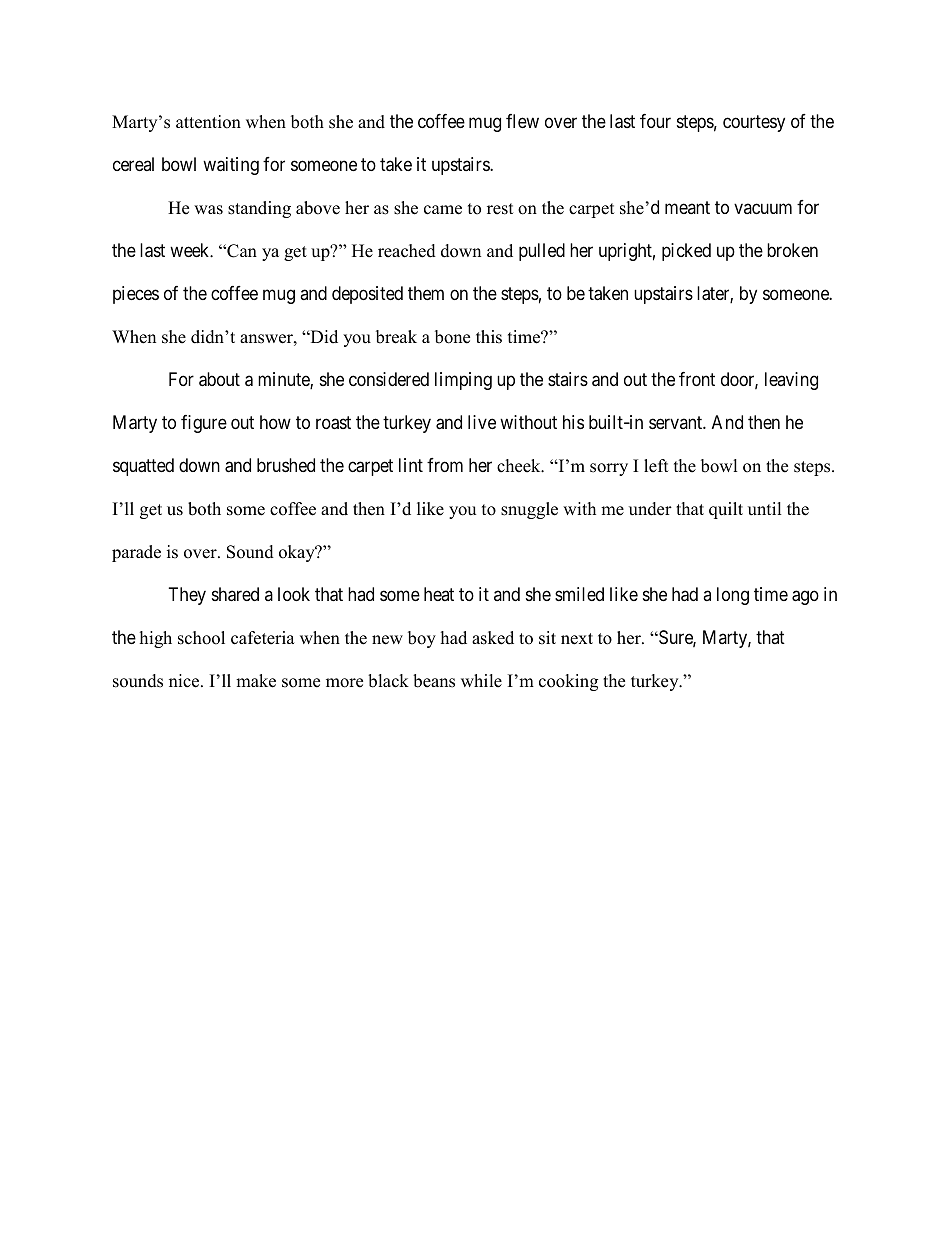 This image has height=1233, width=952. What do you see at coordinates (208, 122) in the image?
I see `attention` at bounding box center [208, 122].
